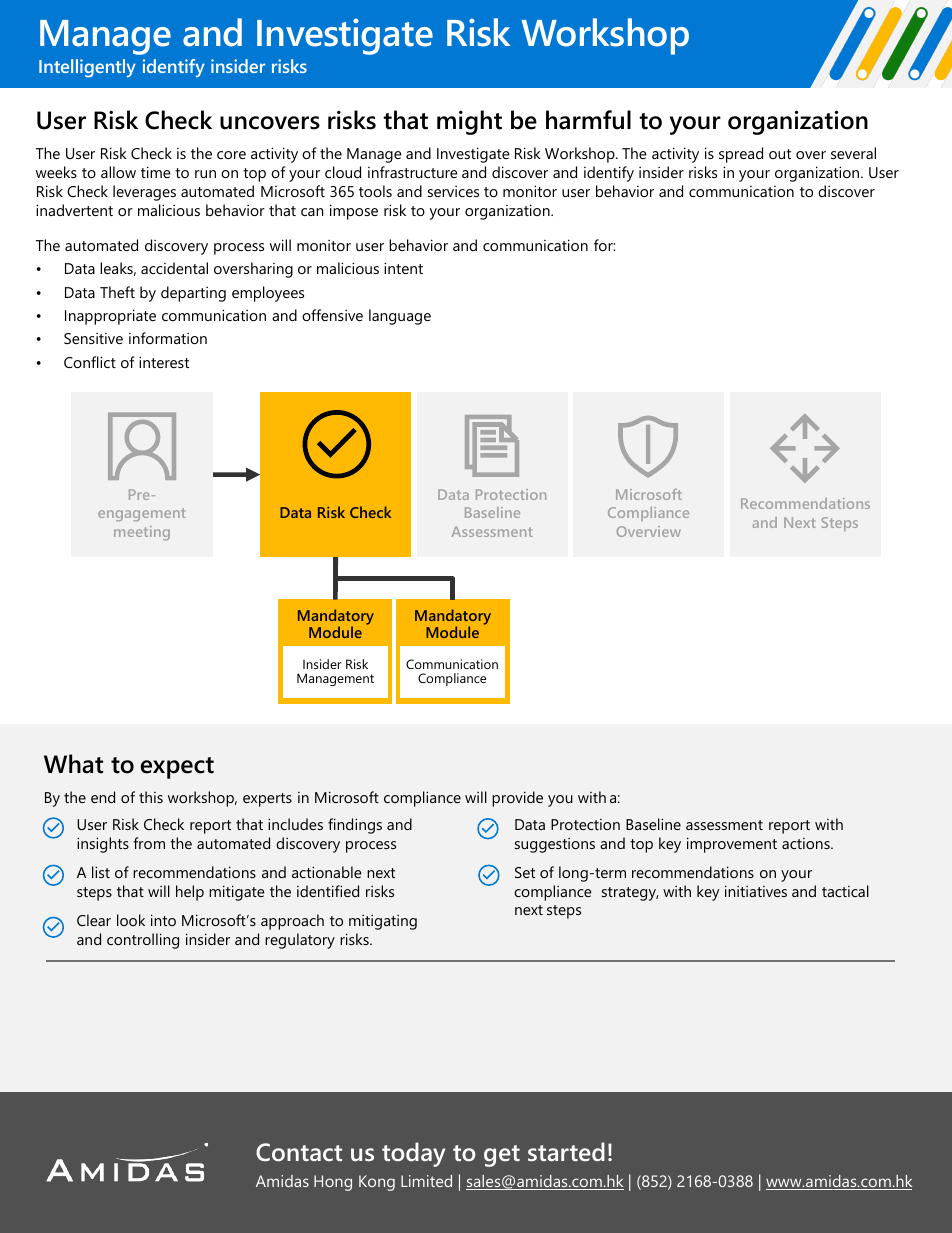 This image has height=1233, width=952. Describe the element at coordinates (780, 154) in the image. I see `out` at that location.
